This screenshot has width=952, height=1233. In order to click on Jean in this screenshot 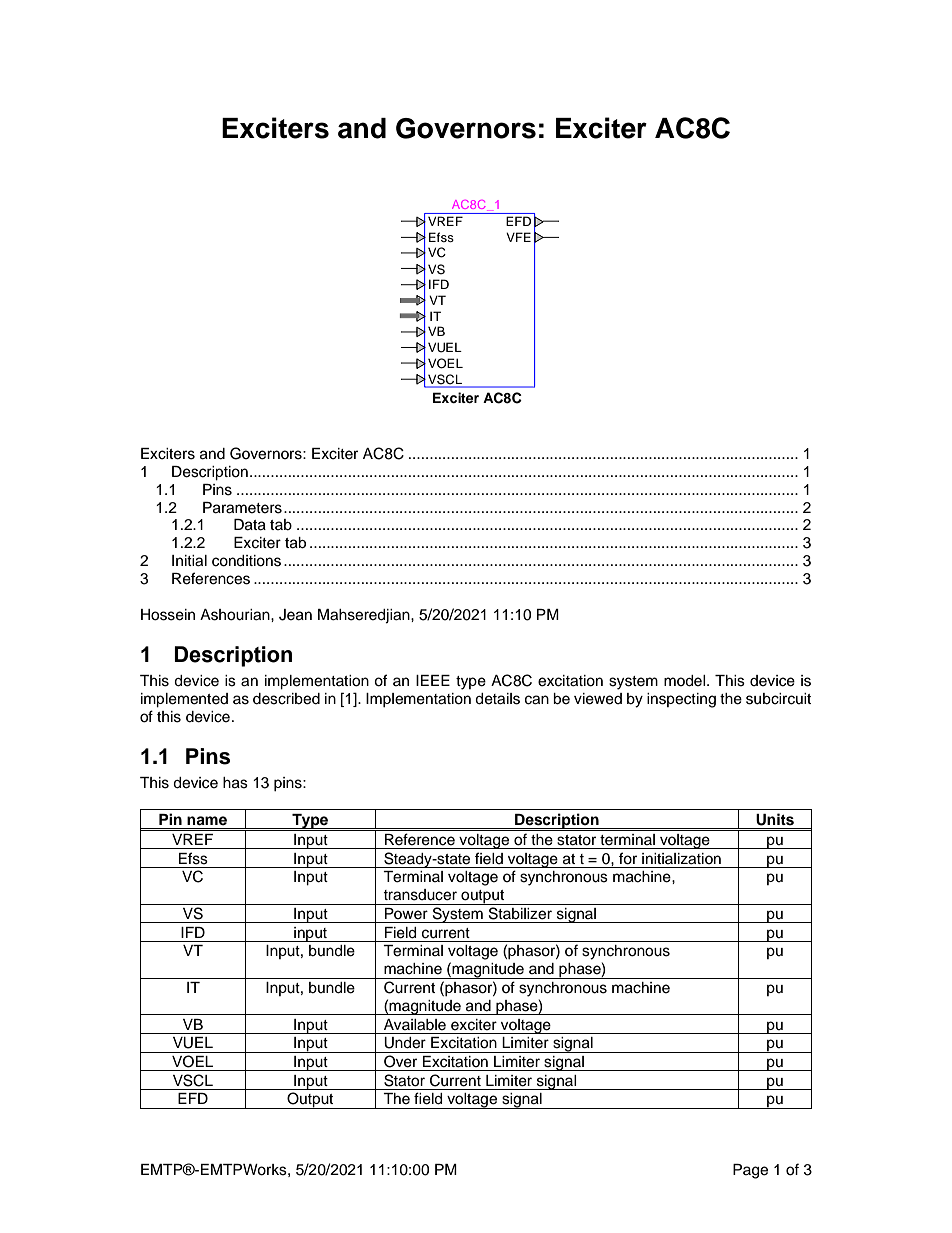, I will do `click(295, 615)`.
